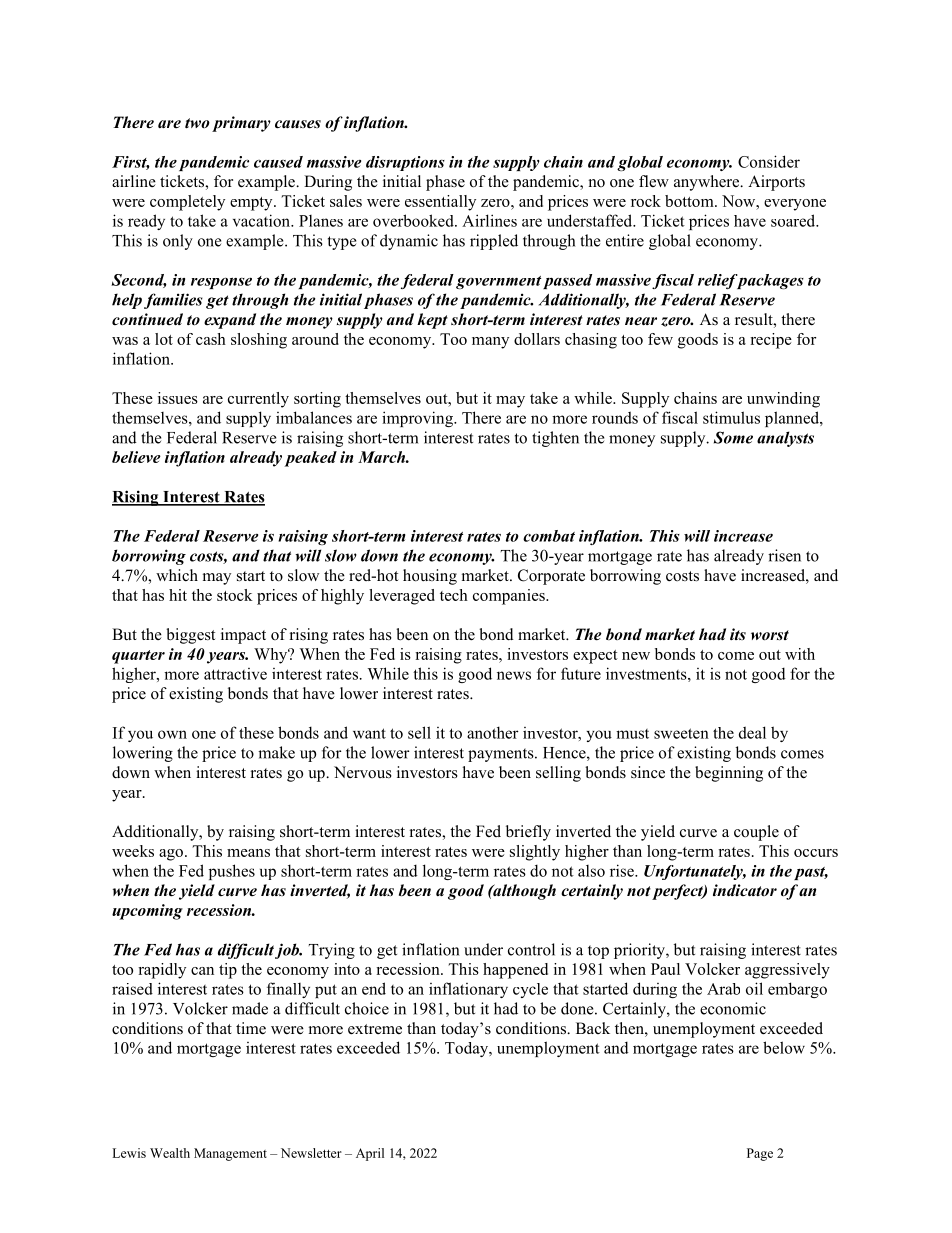 This page has height=1233, width=952. What do you see at coordinates (738, 634) in the page?
I see `its` at bounding box center [738, 634].
